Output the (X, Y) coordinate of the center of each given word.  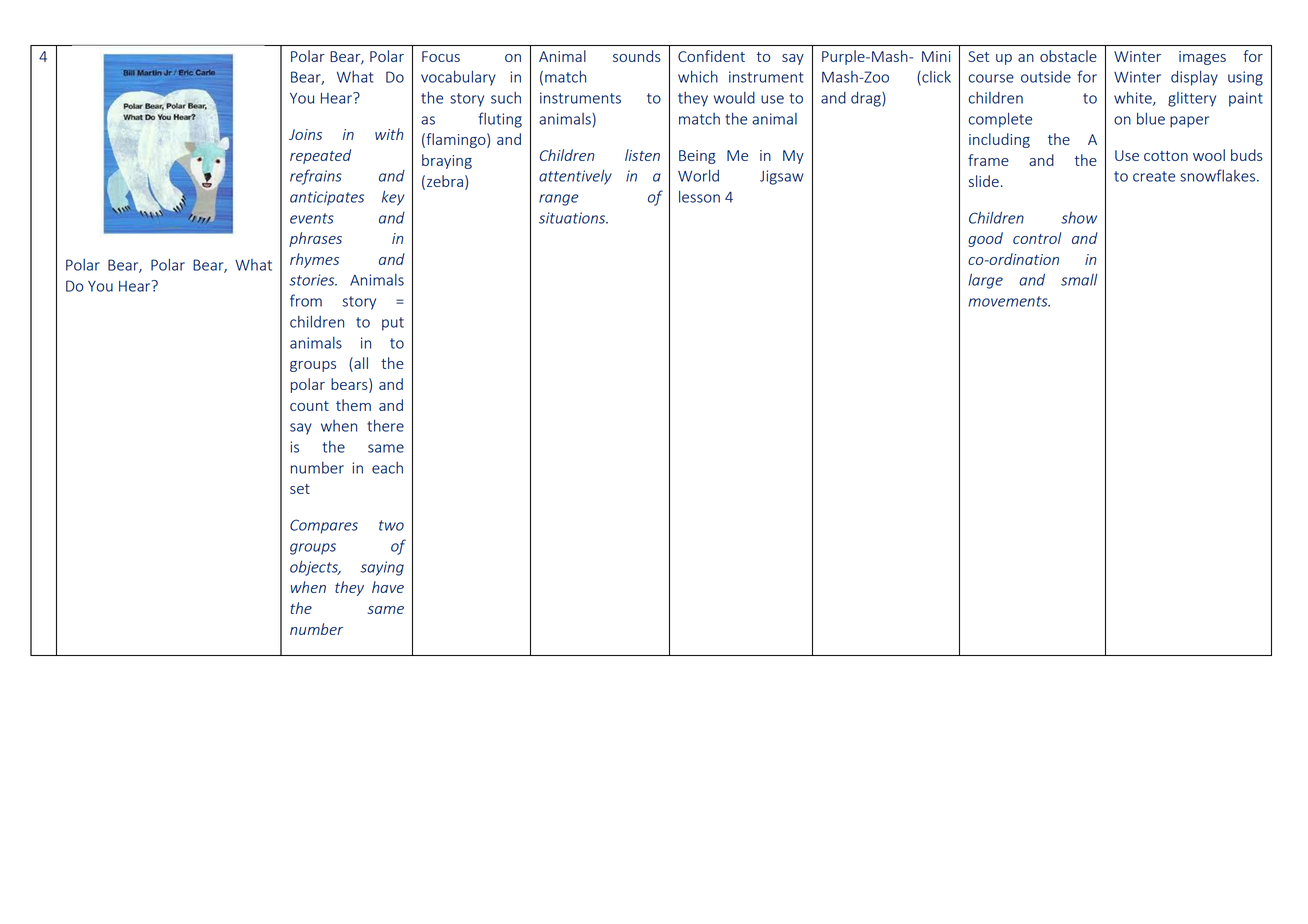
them (353, 405)
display (1194, 78)
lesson (699, 196)
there (385, 425)
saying (382, 568)
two (391, 525)
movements (1009, 301)
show (1079, 218)
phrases (315, 239)
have (388, 587)
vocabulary (458, 78)
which (698, 76)
